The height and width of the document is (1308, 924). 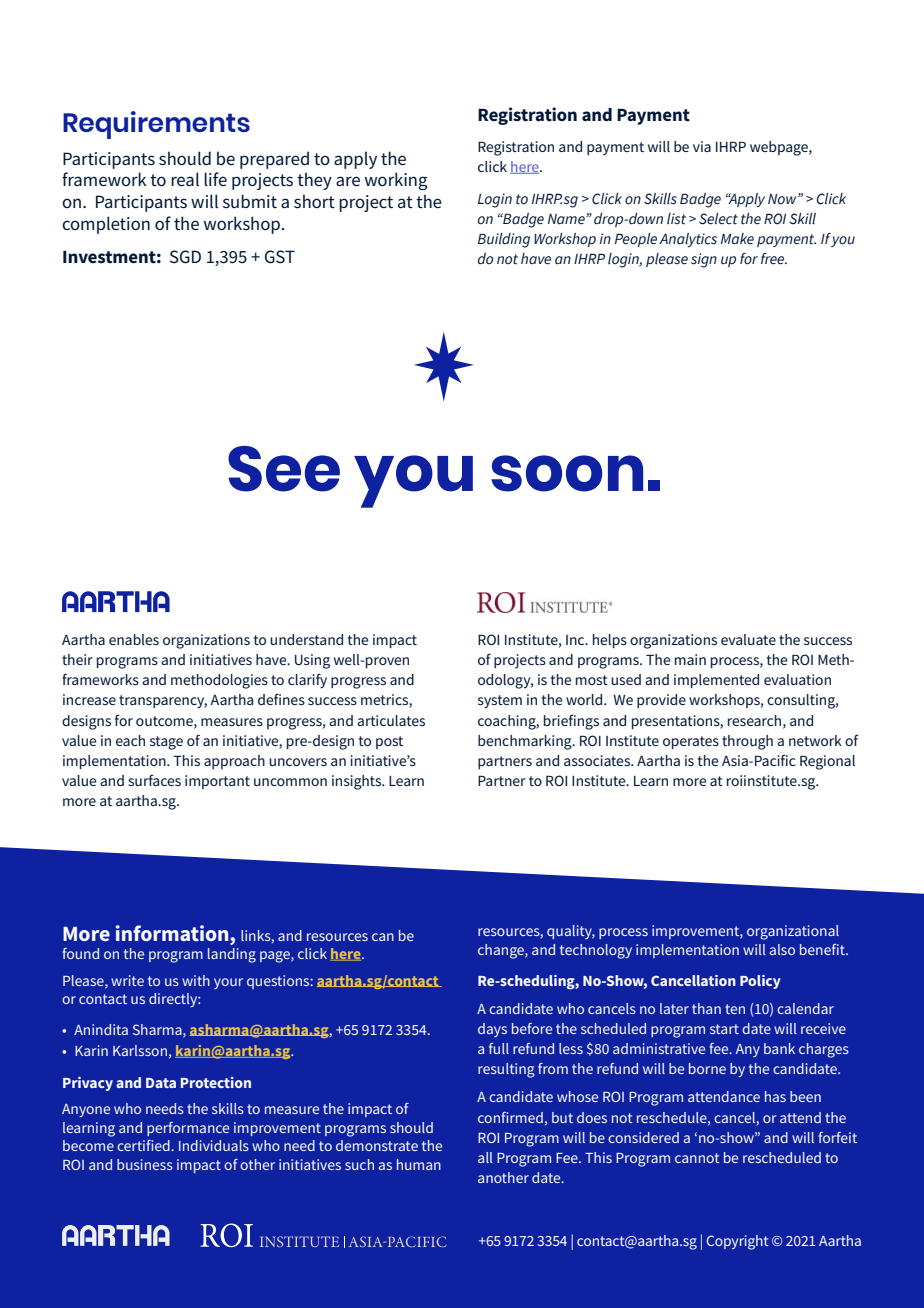 I want to click on working, so click(x=396, y=181).
